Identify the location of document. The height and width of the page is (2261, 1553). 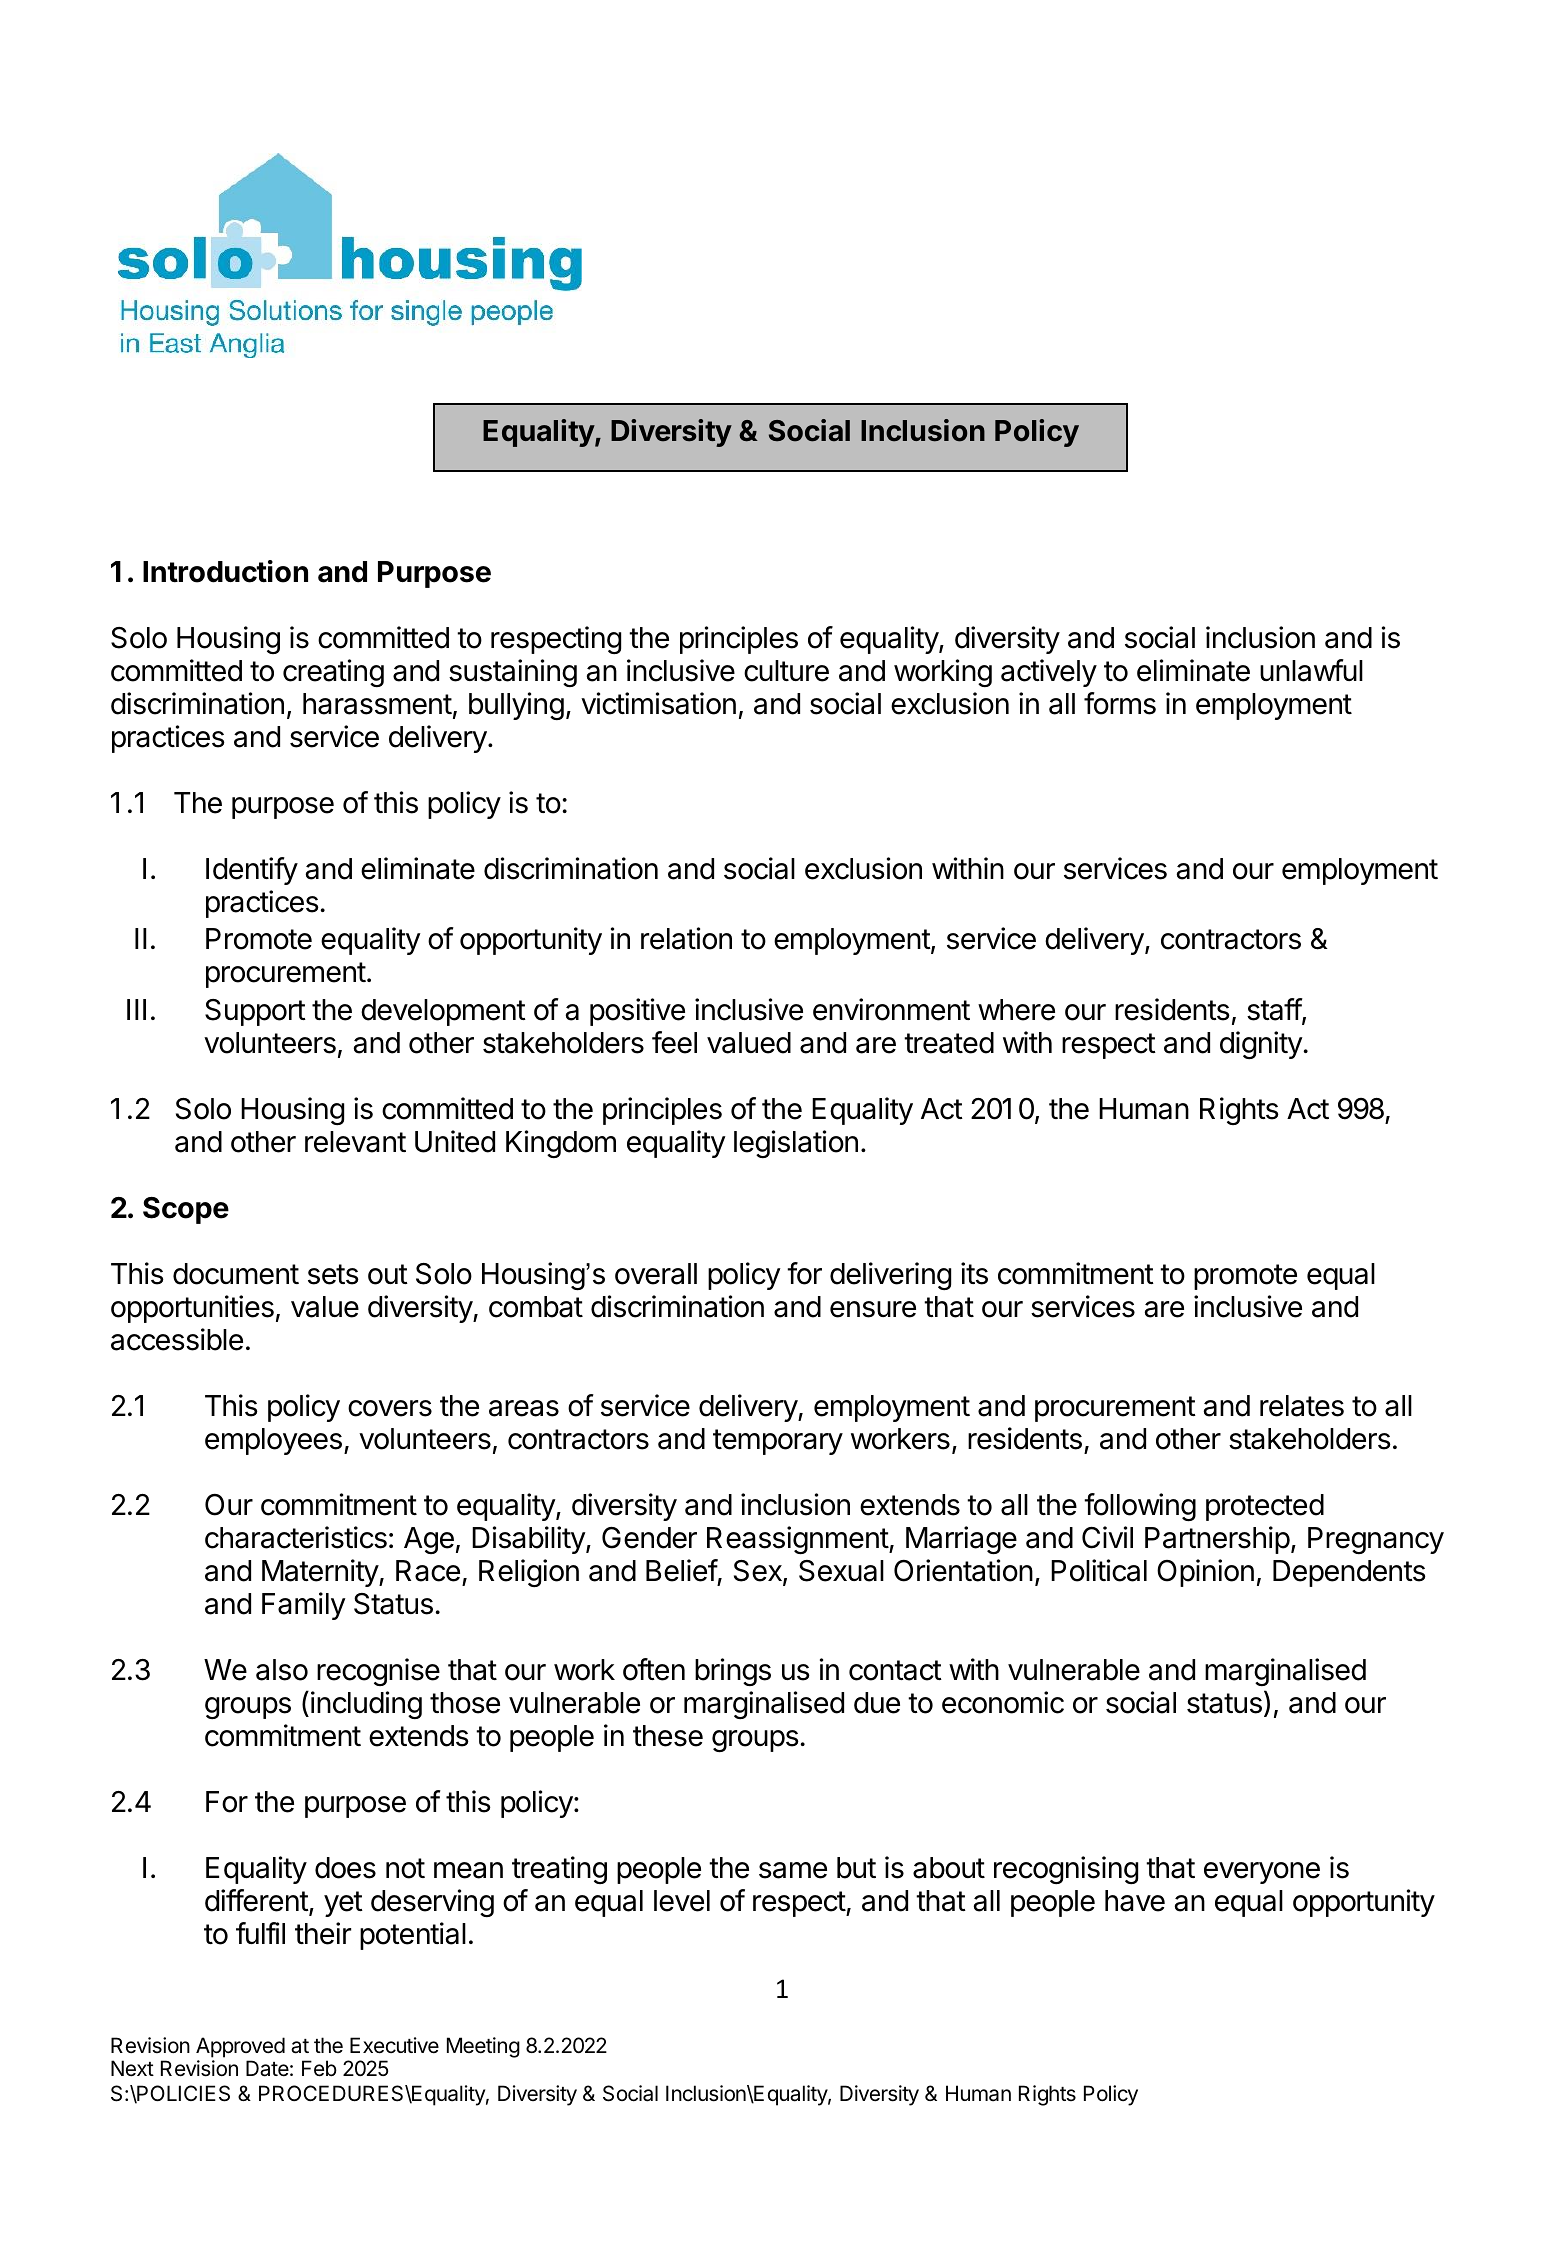
(236, 1274).
